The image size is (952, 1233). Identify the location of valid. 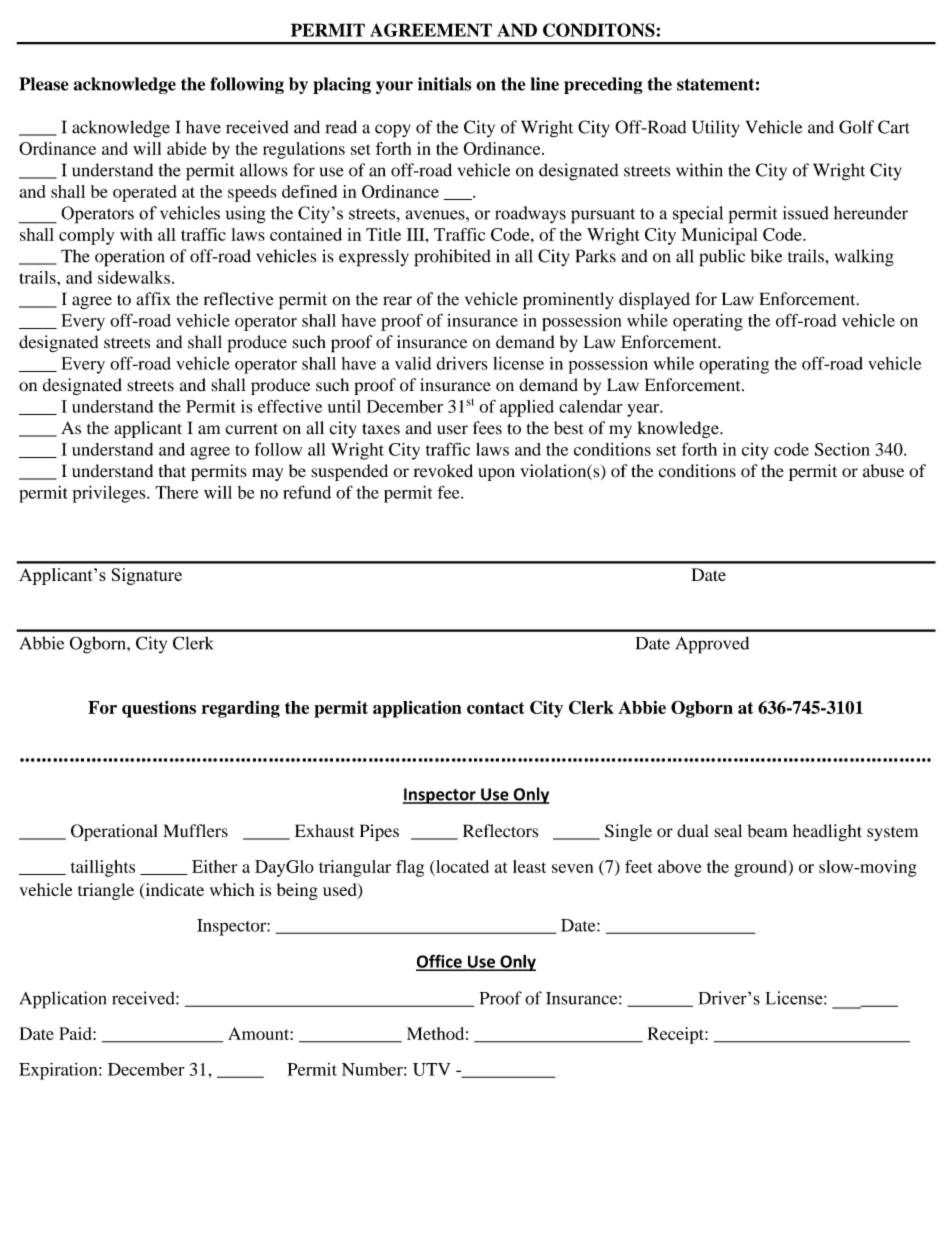
(413, 363).
